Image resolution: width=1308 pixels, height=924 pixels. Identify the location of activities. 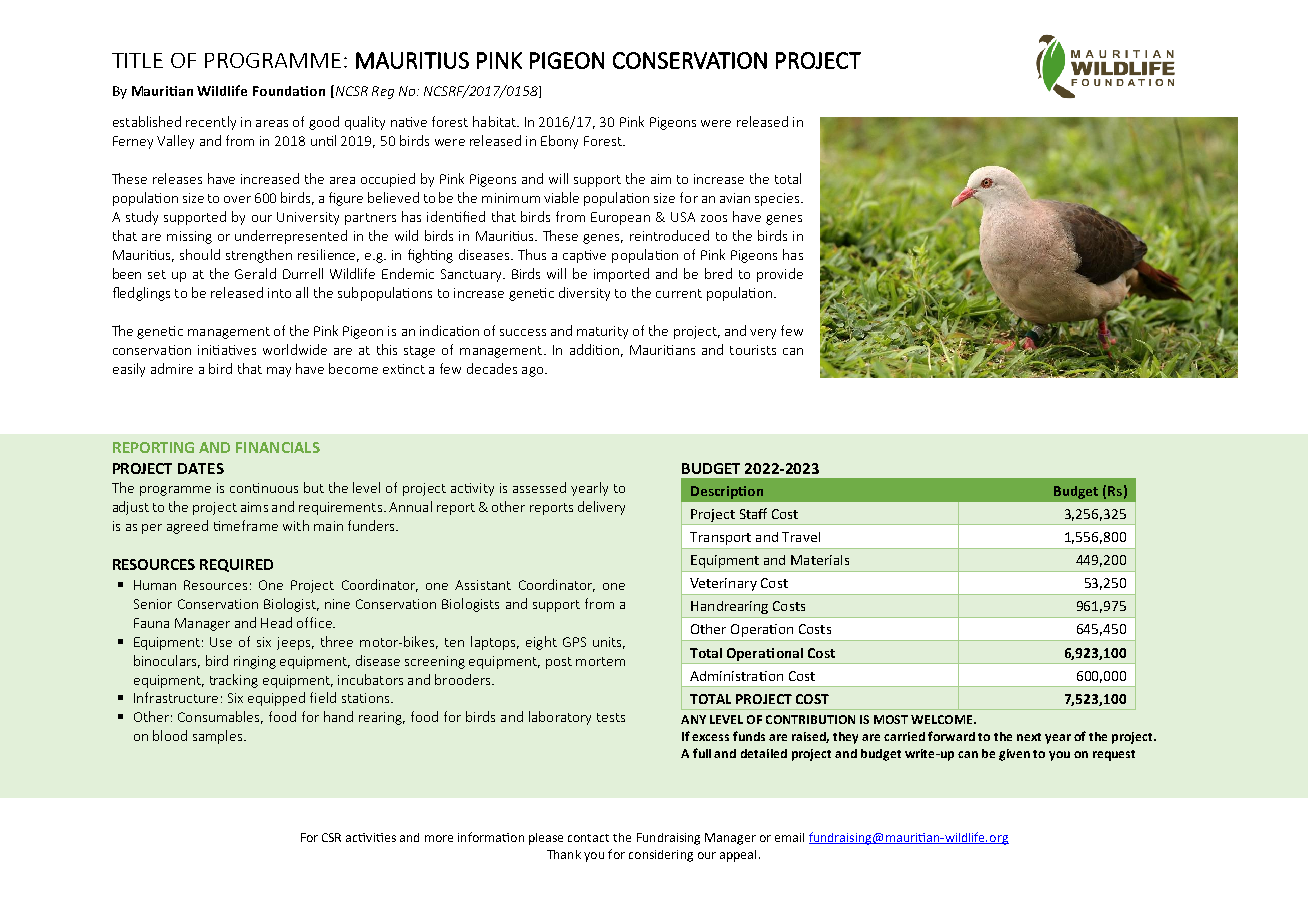
(371, 837).
